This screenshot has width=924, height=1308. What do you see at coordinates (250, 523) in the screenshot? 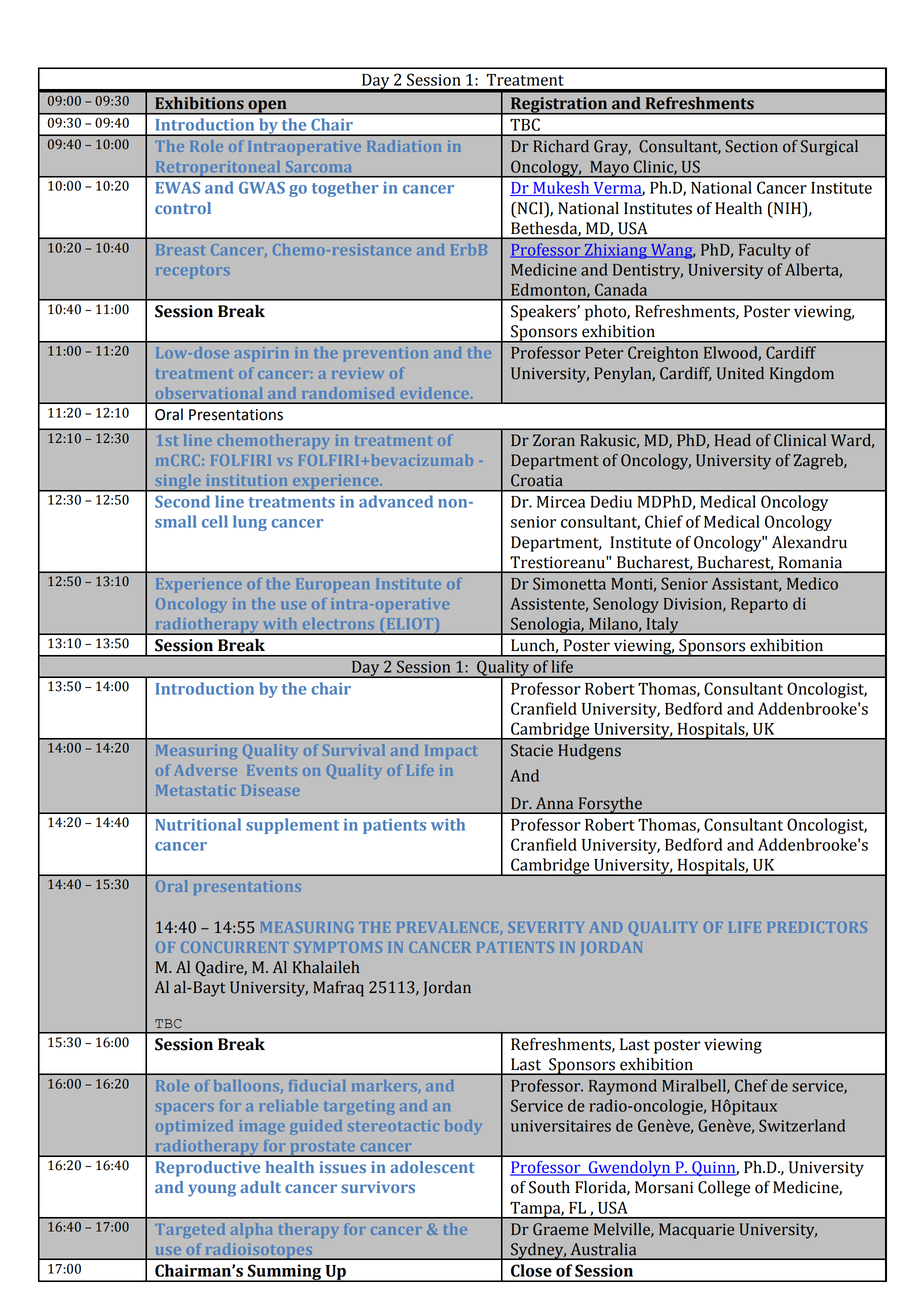
I see `lung` at bounding box center [250, 523].
